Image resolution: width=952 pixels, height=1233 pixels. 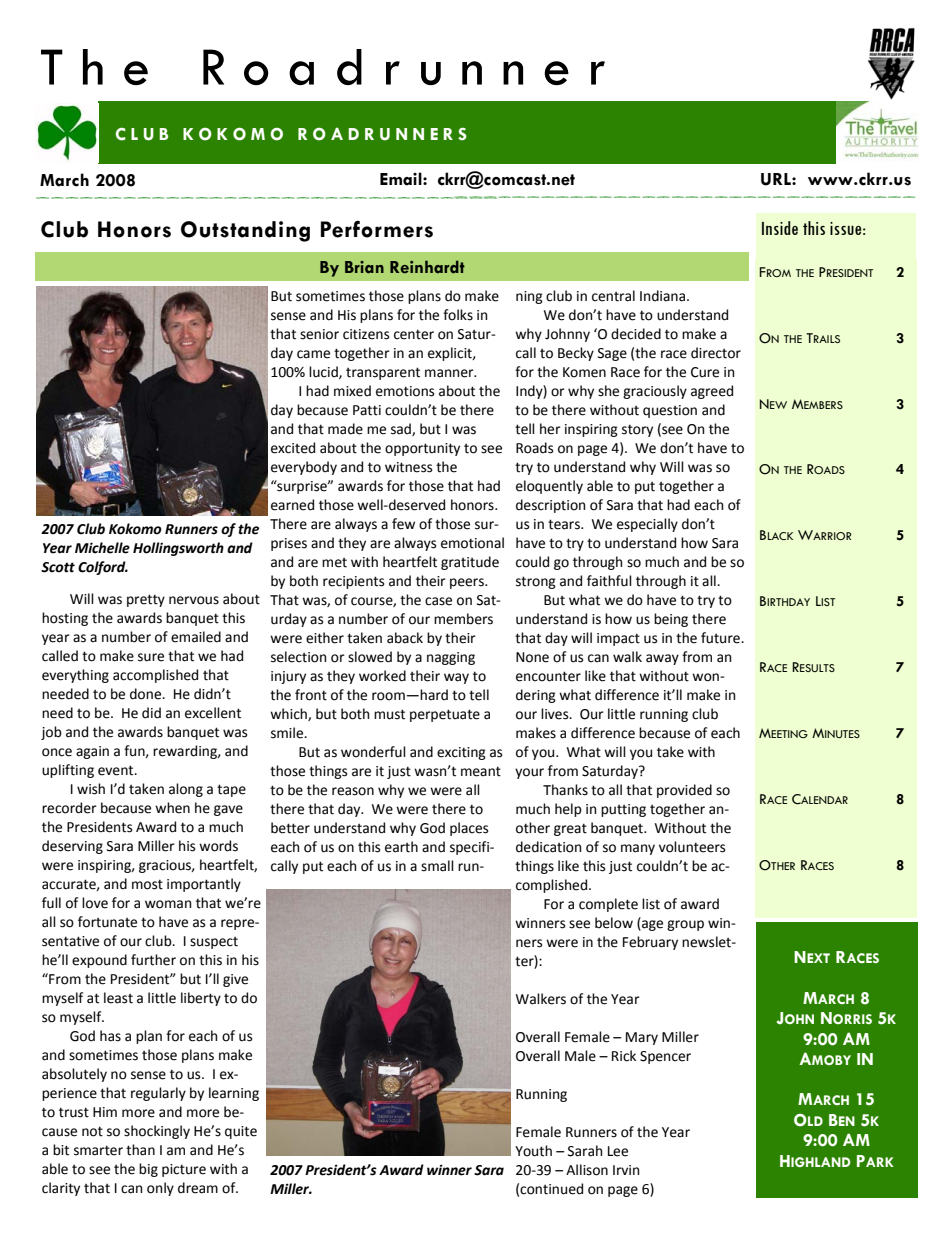 What do you see at coordinates (245, 231) in the image?
I see `Outstanding` at bounding box center [245, 231].
